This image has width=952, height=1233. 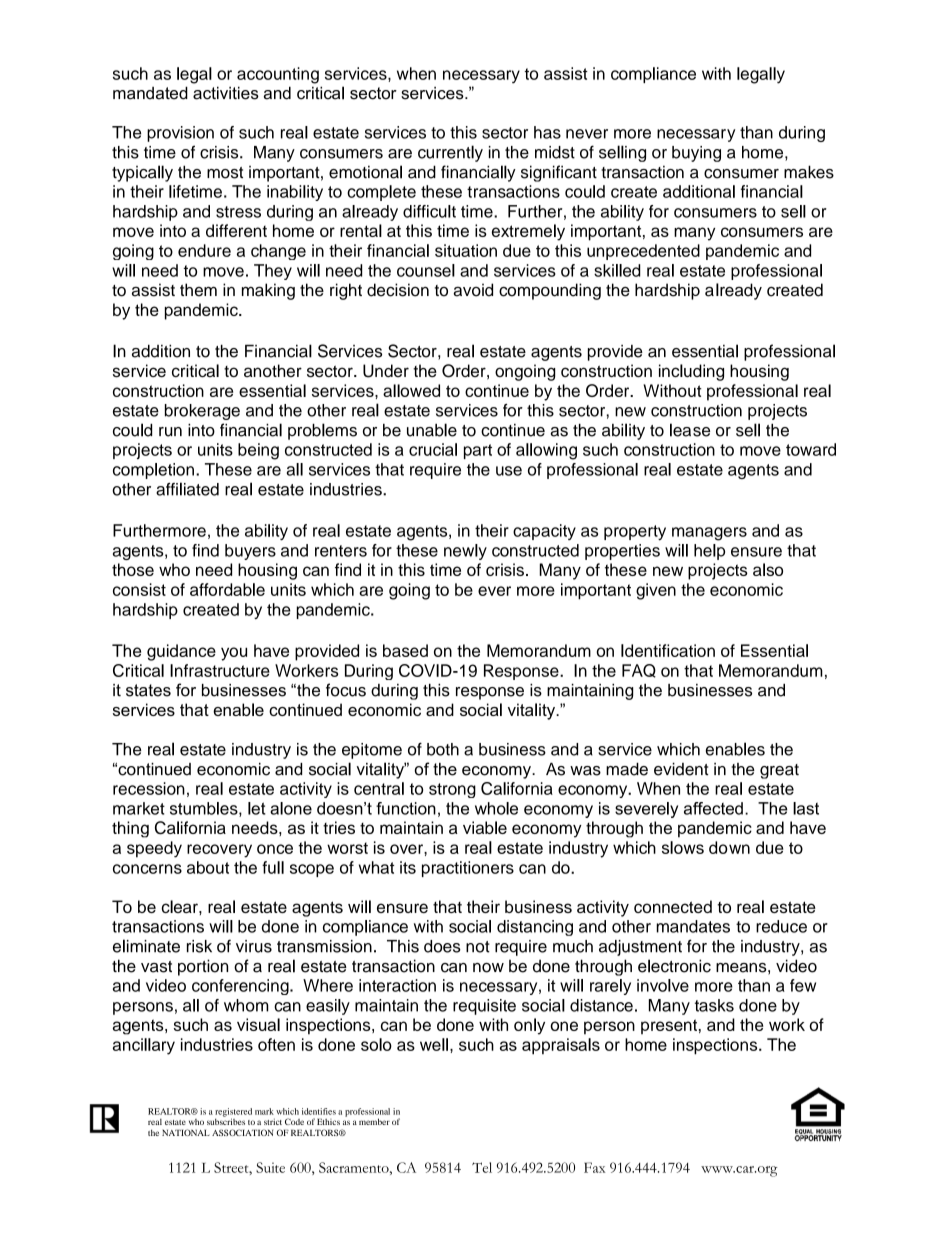 I want to click on being, so click(x=258, y=451).
